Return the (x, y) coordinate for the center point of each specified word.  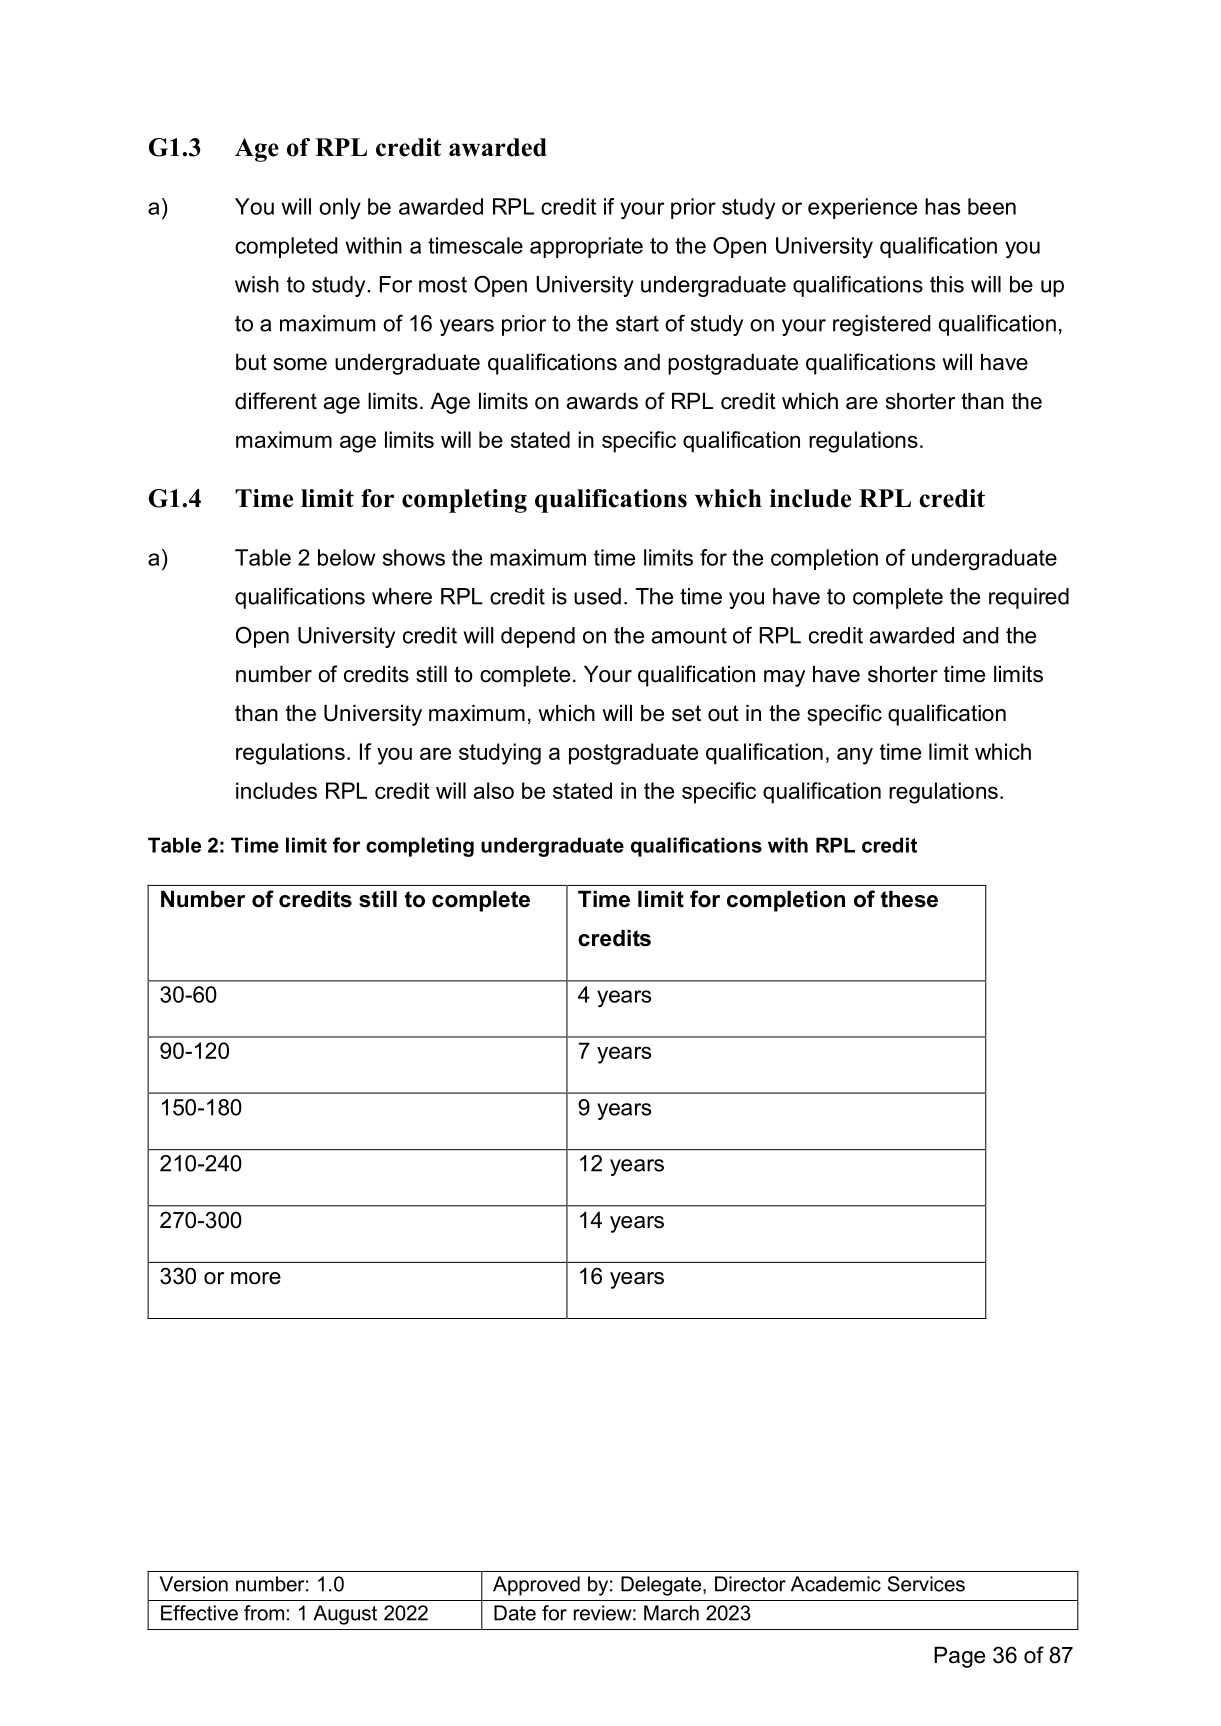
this (947, 284)
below (347, 557)
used (597, 596)
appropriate (586, 247)
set (686, 713)
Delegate (662, 1586)
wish (257, 284)
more (256, 1278)
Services (926, 1584)
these (909, 899)
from (264, 1613)
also (494, 790)
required (1029, 598)
